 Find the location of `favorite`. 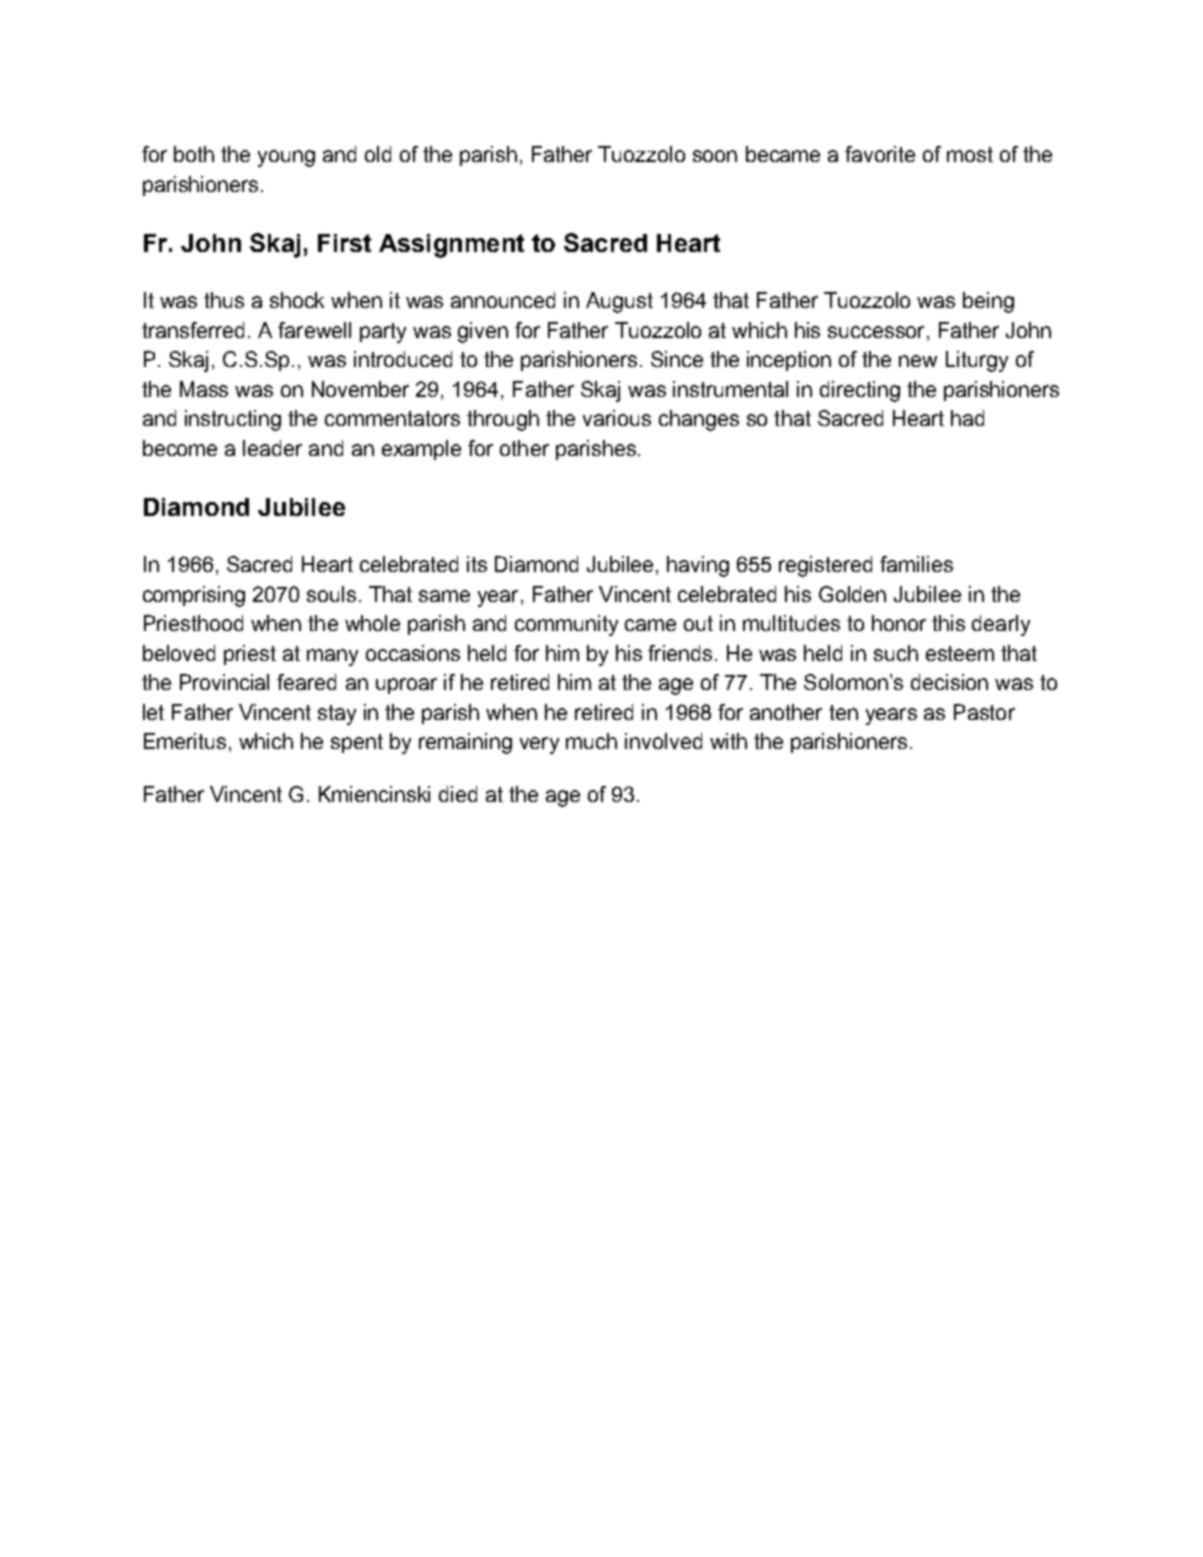

favorite is located at coordinates (880, 154).
